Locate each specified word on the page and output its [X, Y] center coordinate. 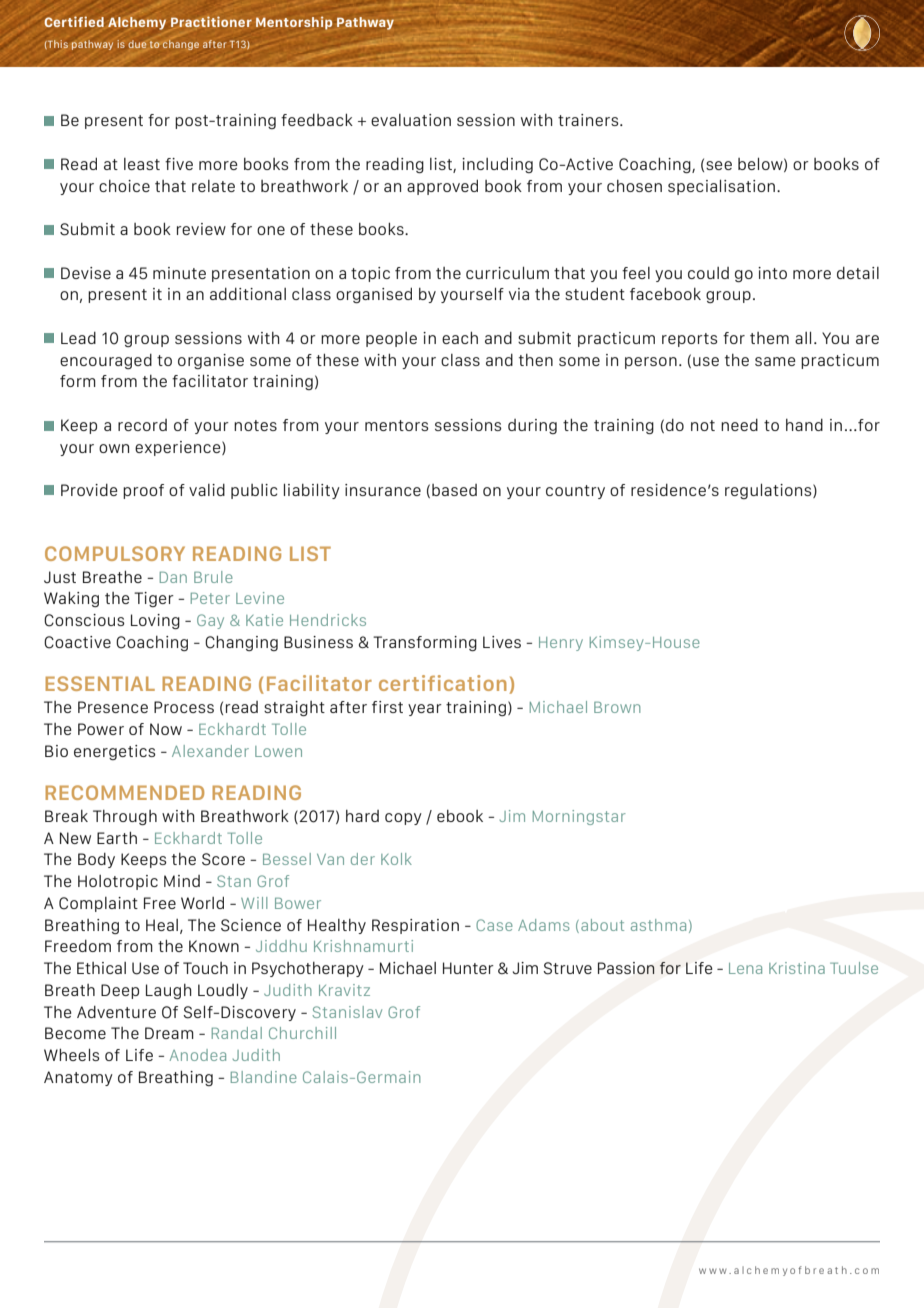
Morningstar [579, 817]
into [772, 273]
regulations [769, 491]
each [460, 338]
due [137, 44]
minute [179, 273]
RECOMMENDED [124, 792]
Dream [169, 1033]
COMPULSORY [115, 553]
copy [403, 819]
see [719, 165]
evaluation [411, 120]
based [454, 490]
